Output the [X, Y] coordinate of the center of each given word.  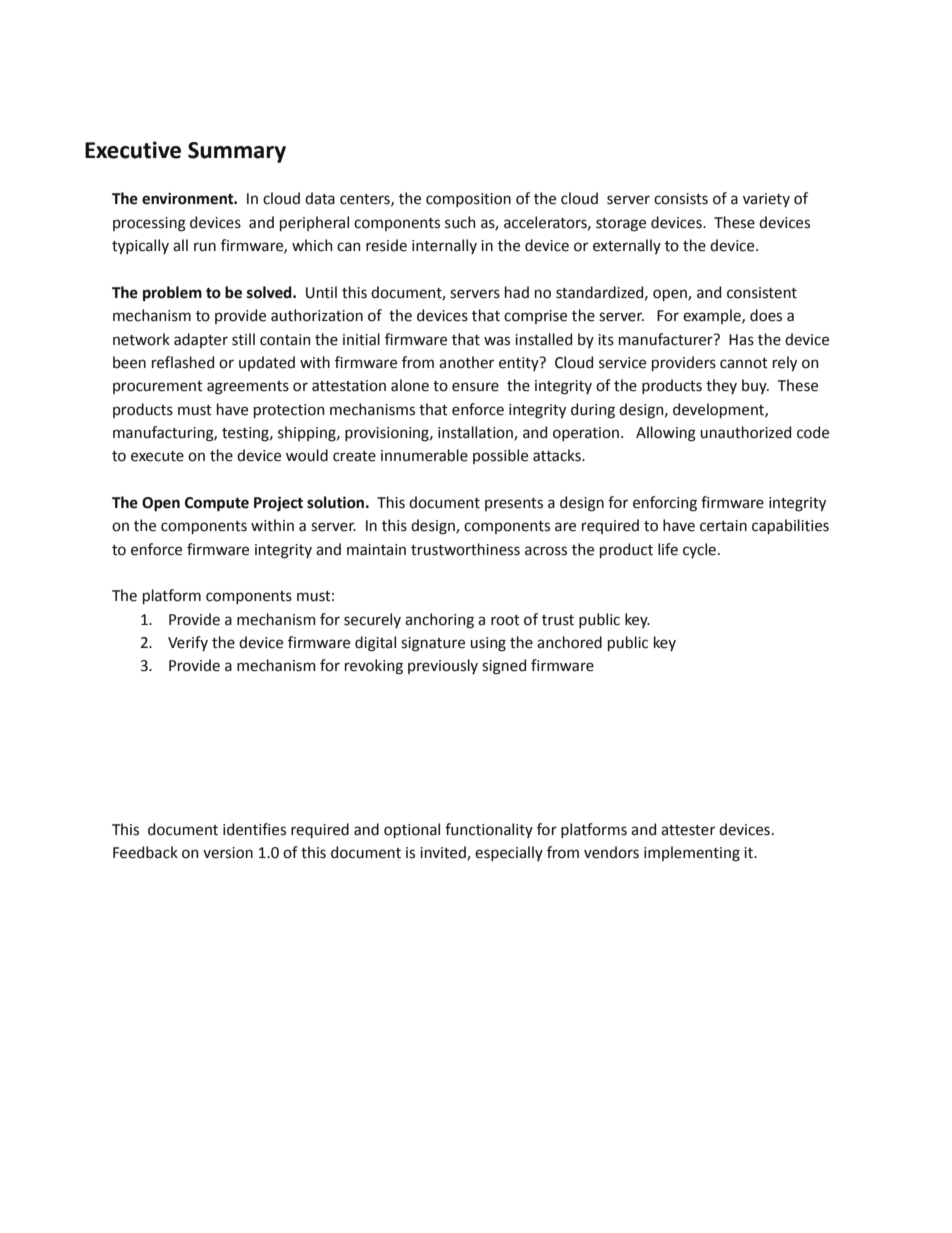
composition [468, 200]
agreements [248, 388]
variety [766, 200]
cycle [699, 550]
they [721, 386]
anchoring [439, 621]
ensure [475, 387]
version [228, 853]
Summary [237, 152]
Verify [188, 643]
